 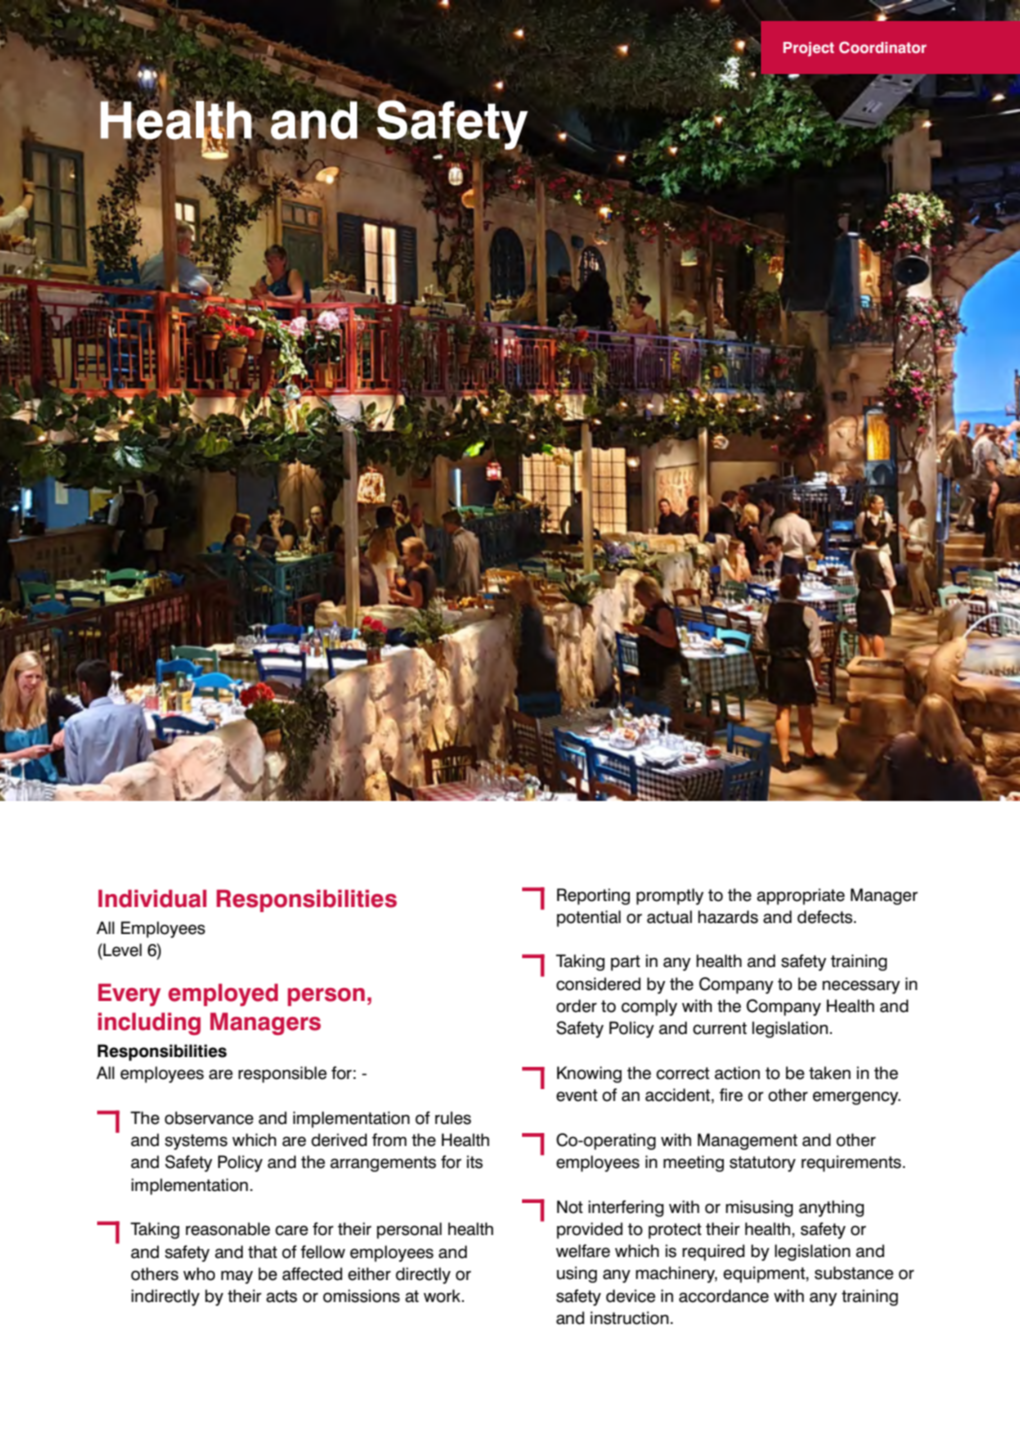 I want to click on including, so click(x=149, y=1024).
